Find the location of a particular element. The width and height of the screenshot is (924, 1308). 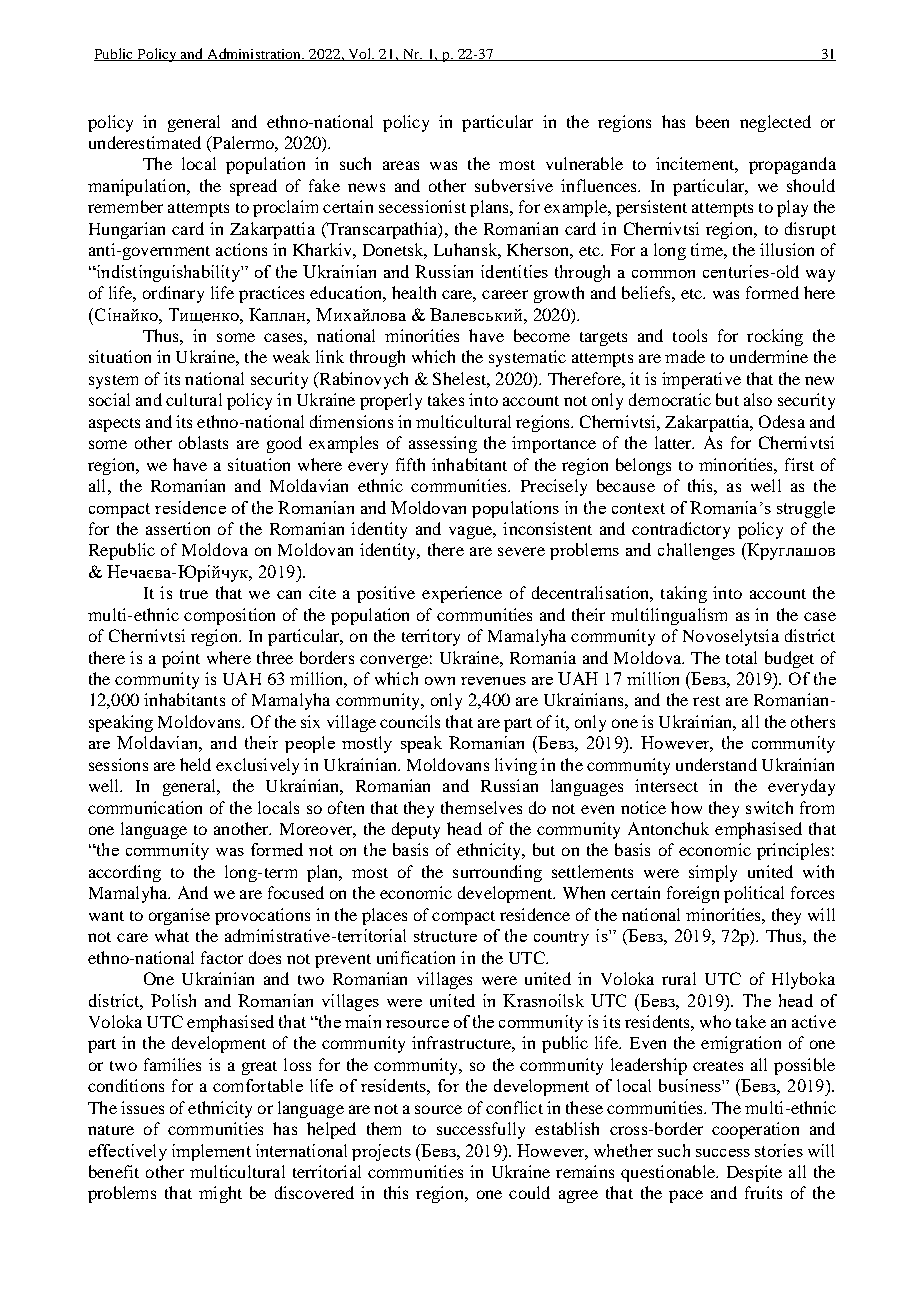

health is located at coordinates (414, 292).
